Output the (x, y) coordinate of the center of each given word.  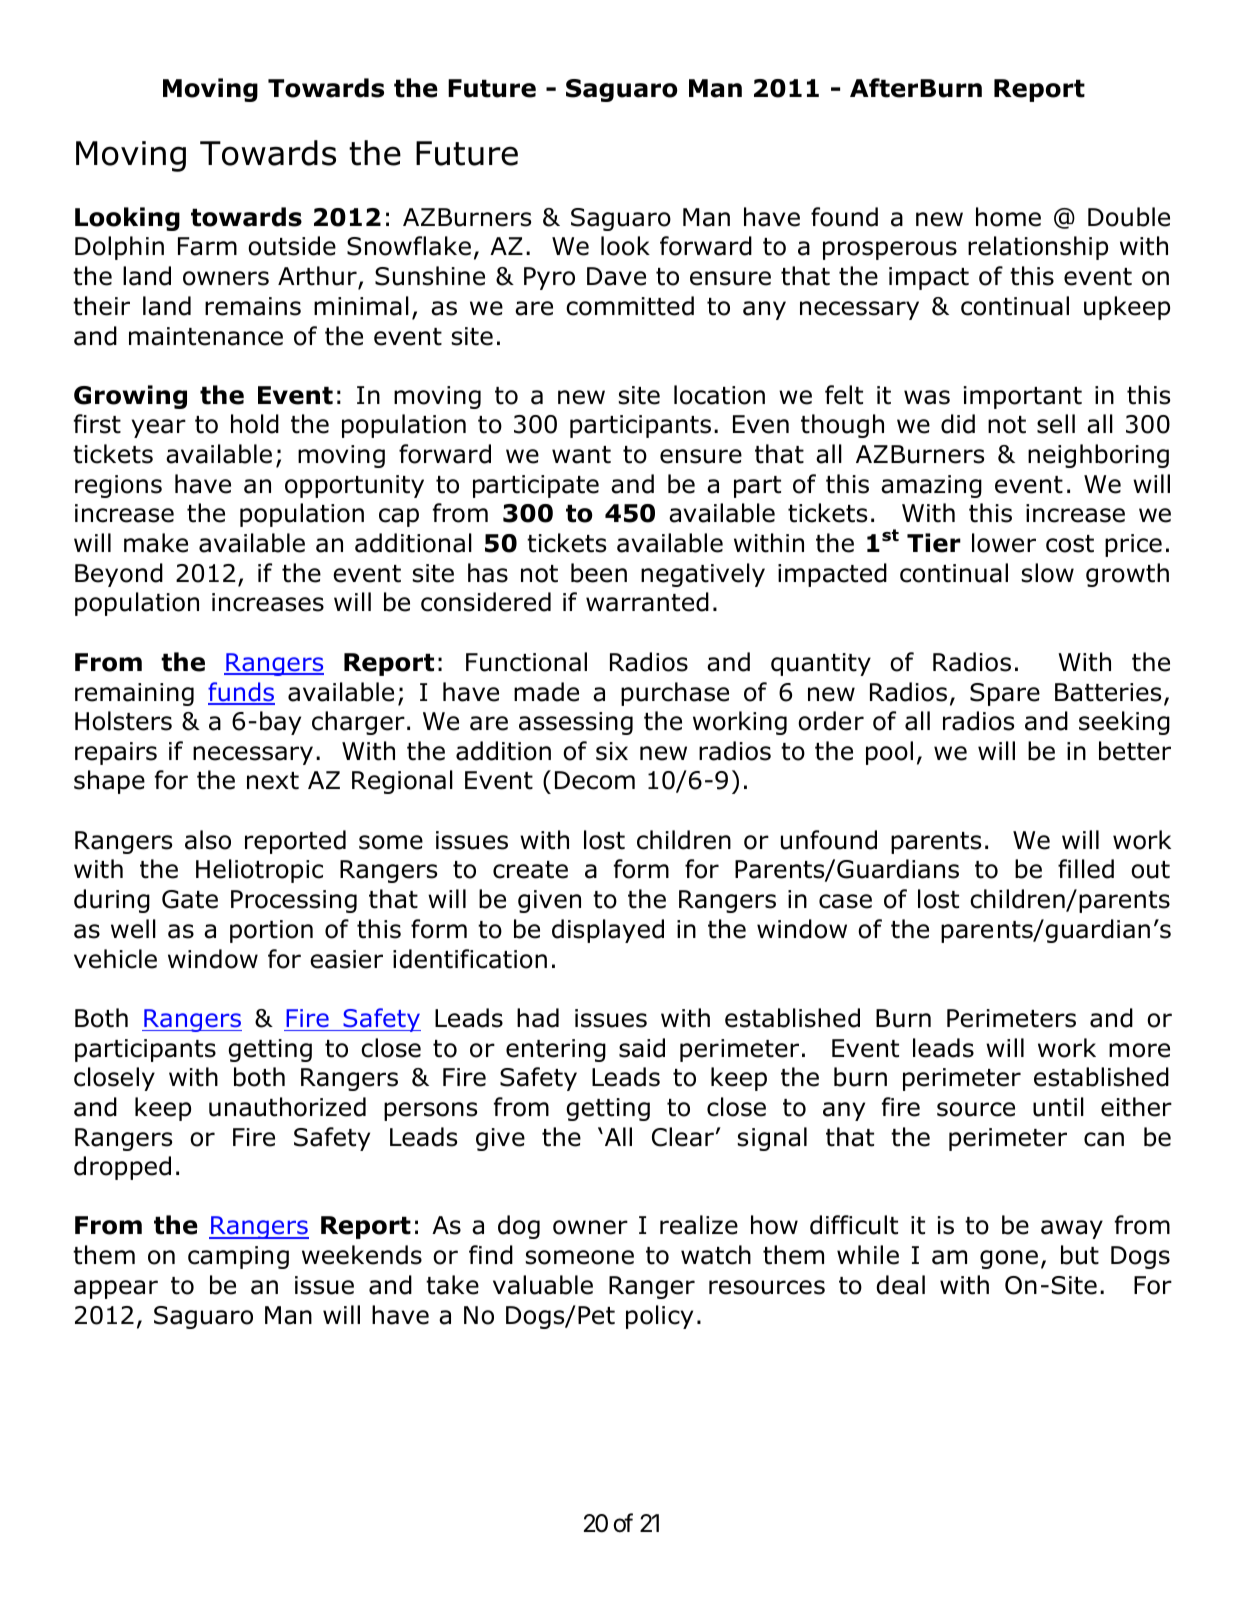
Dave (616, 276)
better (1135, 751)
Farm (207, 246)
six (612, 751)
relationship (1038, 248)
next (273, 781)
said (642, 1048)
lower (1004, 543)
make (156, 543)
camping (238, 1257)
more (1139, 1050)
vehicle (115, 959)
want (581, 455)
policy (659, 1317)
